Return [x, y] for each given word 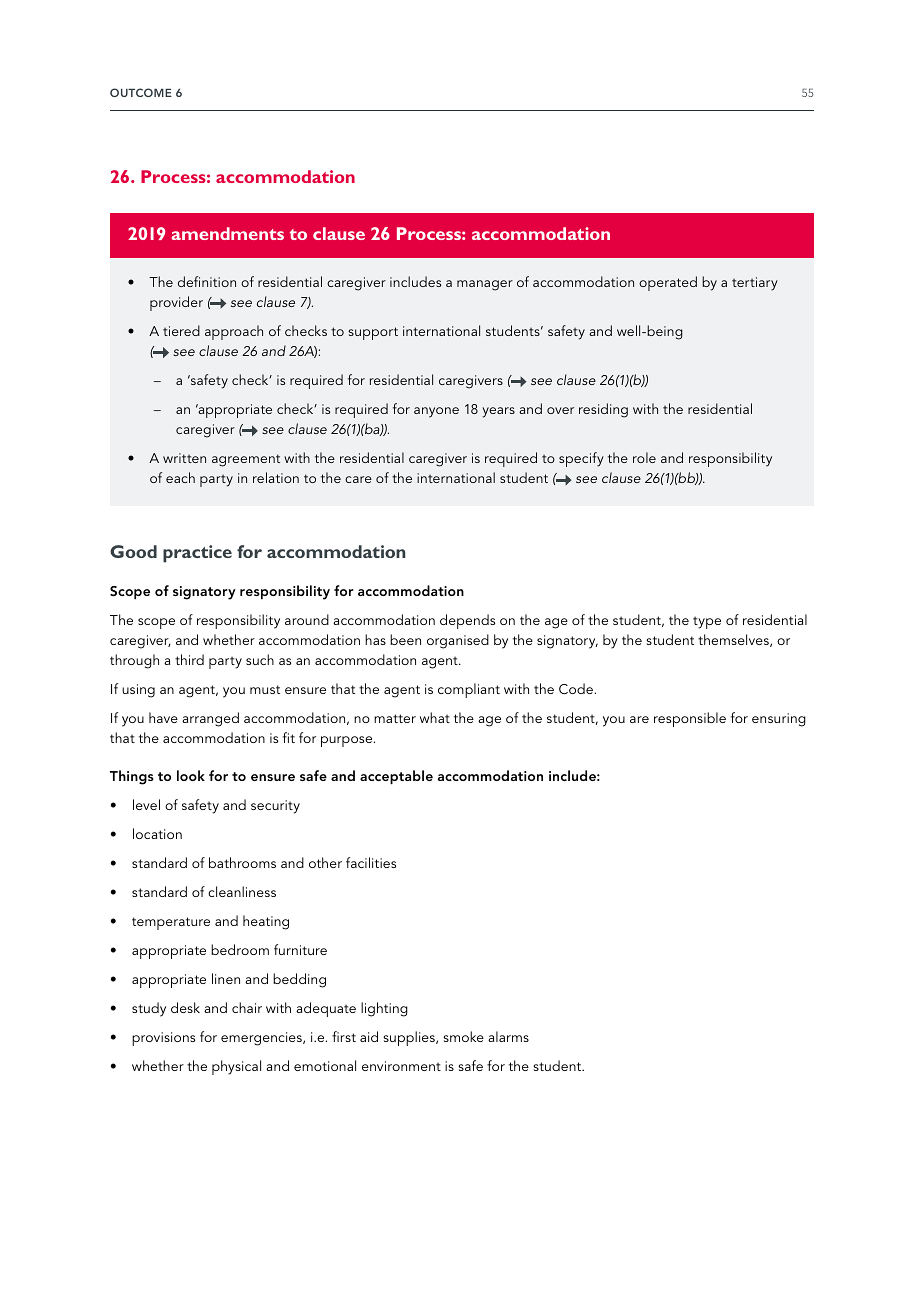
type [707, 622]
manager [485, 285]
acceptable [396, 777]
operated [668, 283]
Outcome [141, 92]
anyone [436, 412]
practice [197, 554]
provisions [163, 1039]
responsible [690, 719]
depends [467, 621]
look [191, 775]
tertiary [755, 284]
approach [234, 332]
